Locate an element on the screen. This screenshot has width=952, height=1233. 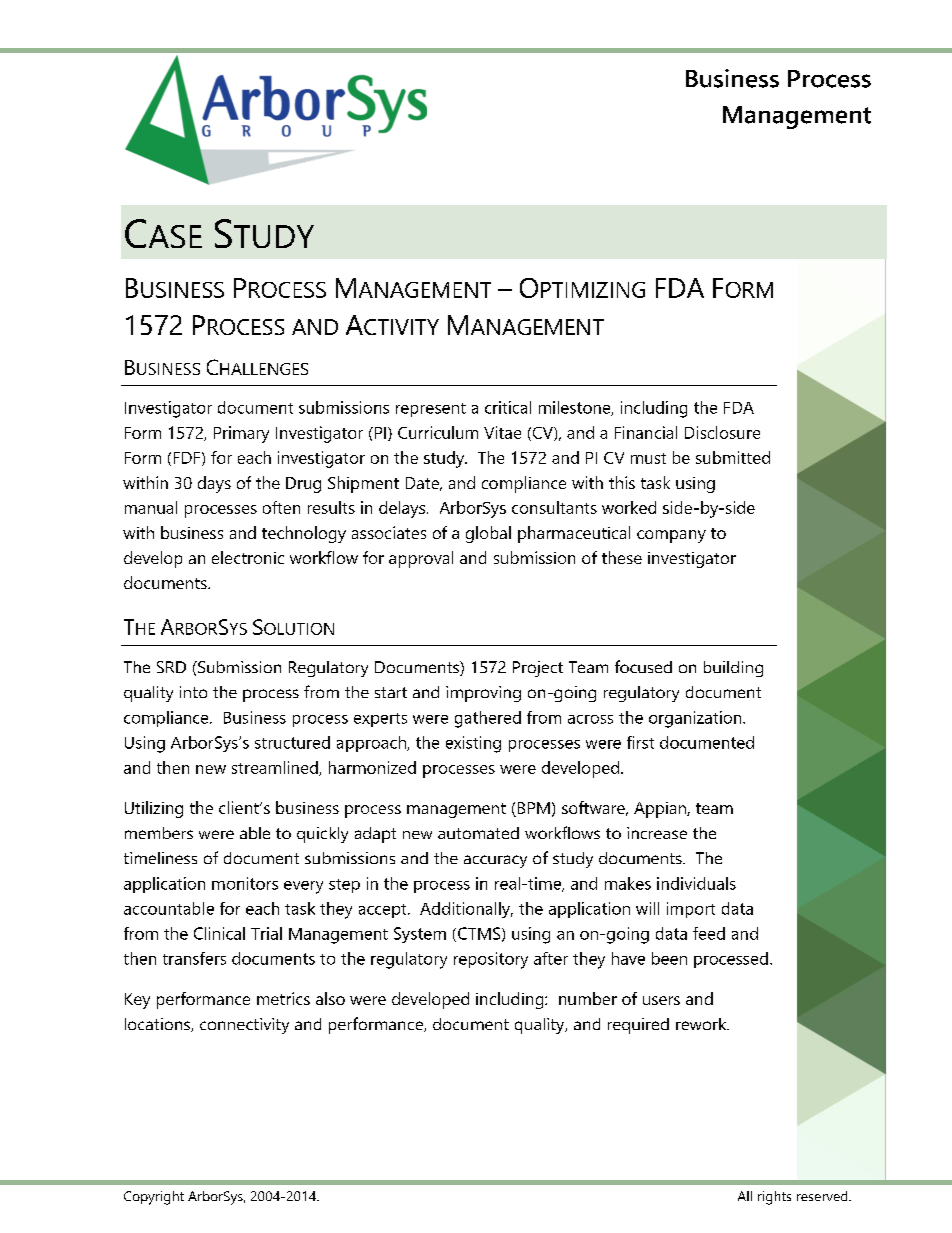
repository is located at coordinates (491, 960).
